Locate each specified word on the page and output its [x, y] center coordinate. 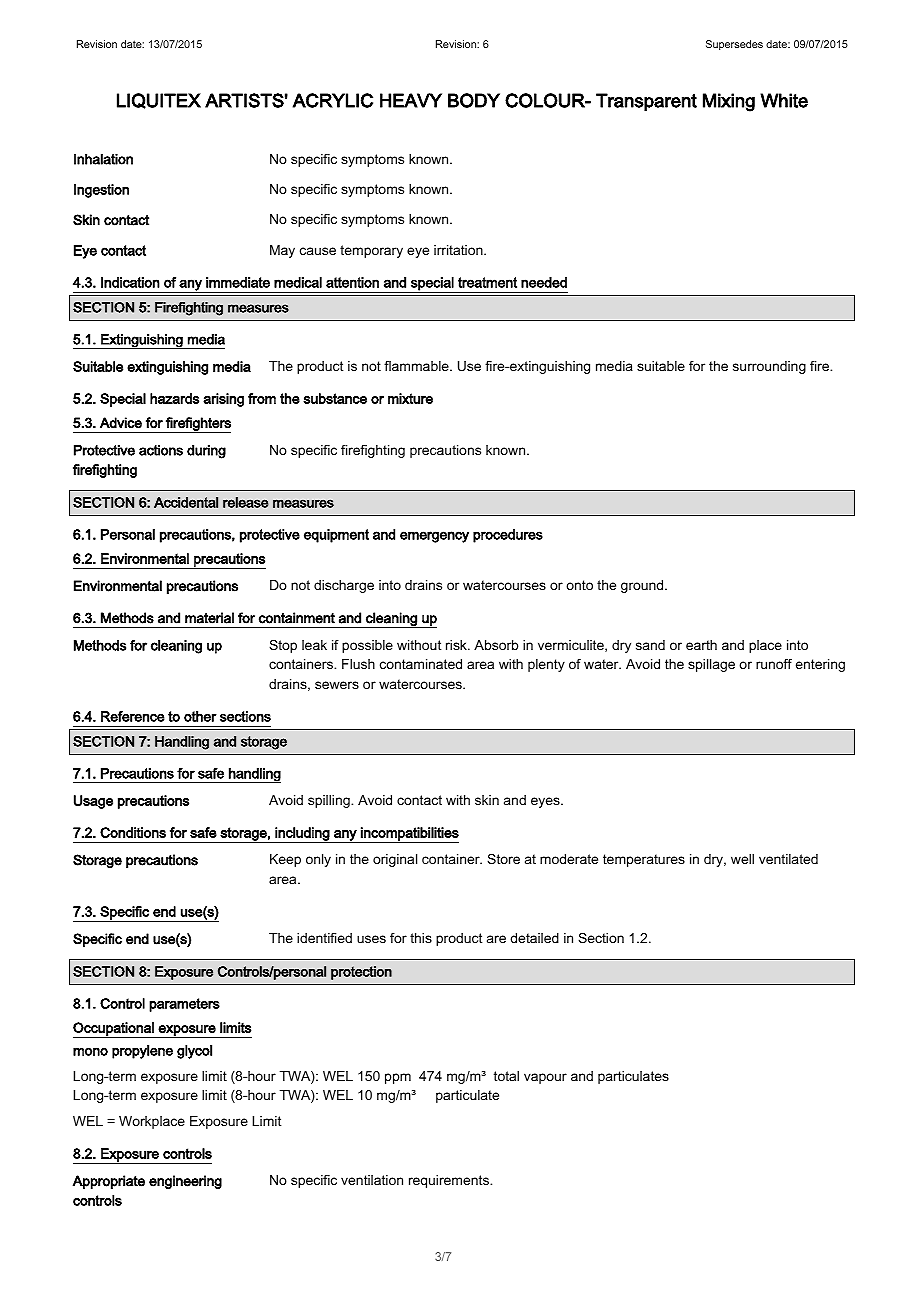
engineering [185, 1182]
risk [457, 645]
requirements [450, 1181]
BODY [474, 100]
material [209, 618]
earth [701, 645]
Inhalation [103, 159]
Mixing [729, 102]
